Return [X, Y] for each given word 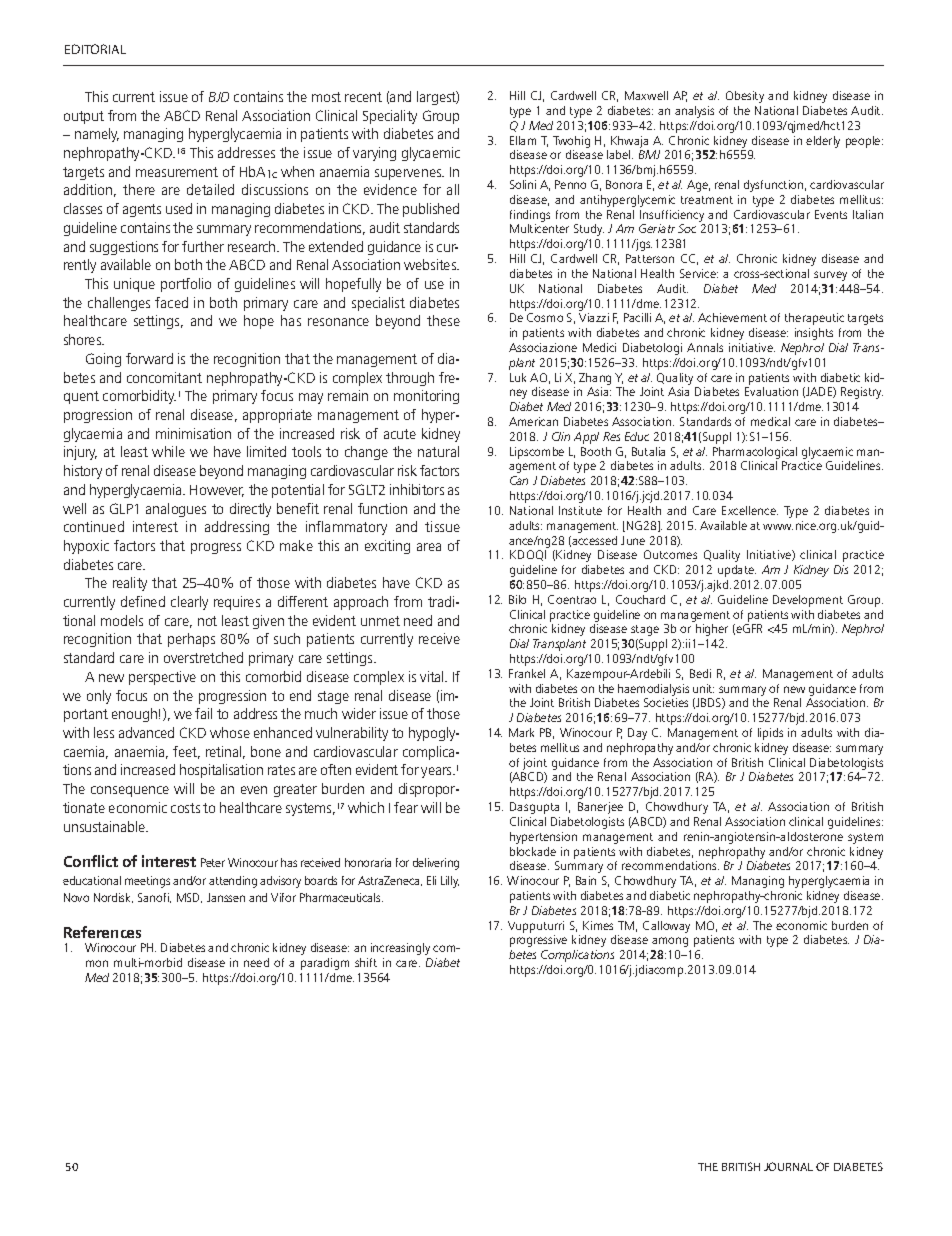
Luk [518, 377]
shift [366, 962]
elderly [823, 142]
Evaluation [771, 391]
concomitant [164, 377]
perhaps [191, 640]
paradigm [325, 964]
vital [433, 676]
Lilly [450, 882]
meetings [147, 882]
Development [808, 601]
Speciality [390, 117]
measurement [177, 172]
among [670, 942]
